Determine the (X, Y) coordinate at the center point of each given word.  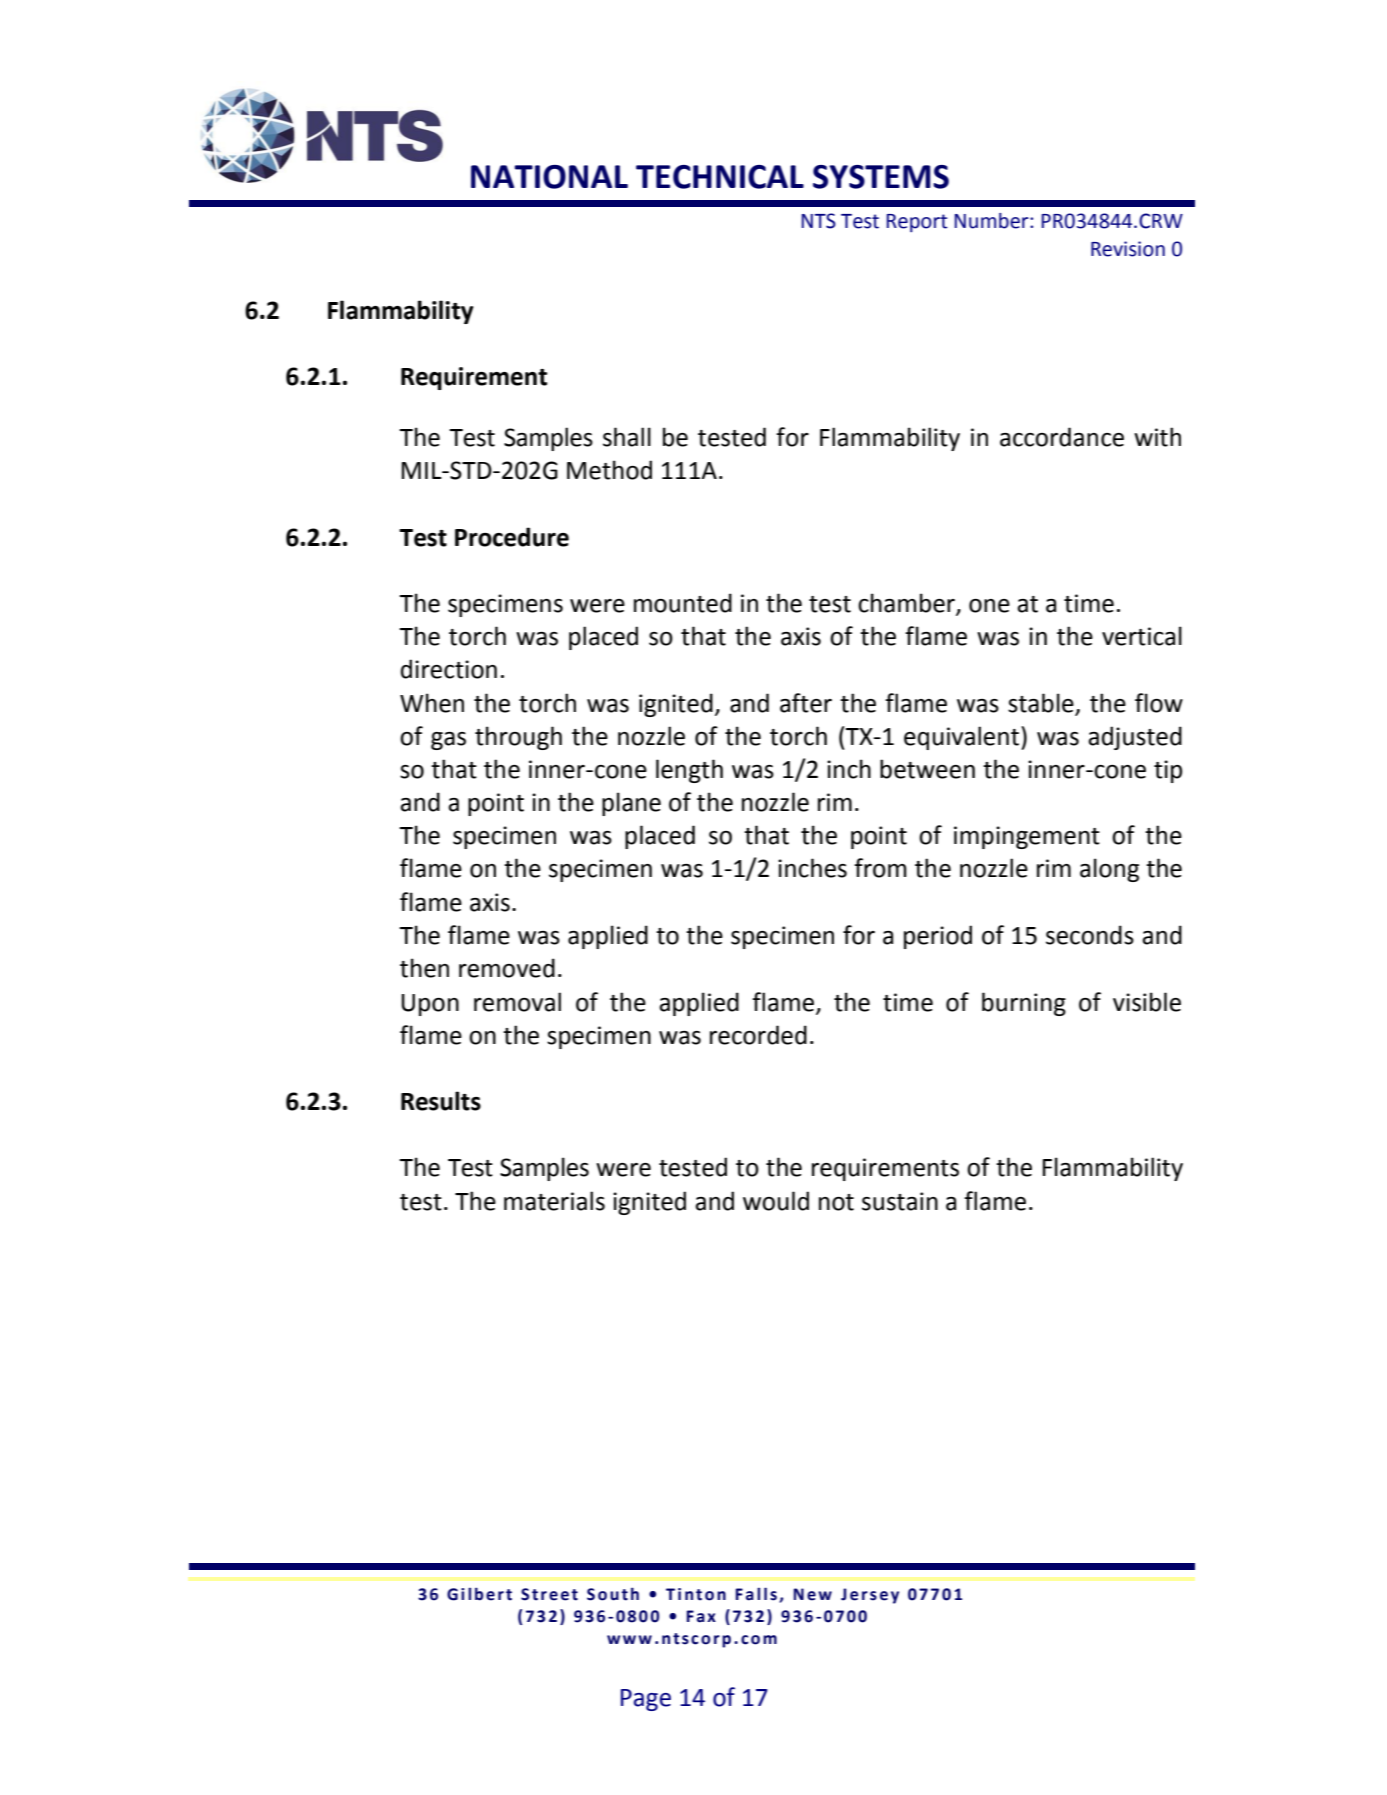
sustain (900, 1201)
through (518, 738)
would (776, 1201)
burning (1024, 1004)
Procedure (512, 537)
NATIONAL (549, 177)
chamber (907, 604)
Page (646, 1700)
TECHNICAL (720, 177)
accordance (1062, 437)
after (806, 703)
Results (441, 1101)
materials (554, 1201)
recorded (758, 1035)
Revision (1128, 249)
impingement (1027, 837)
